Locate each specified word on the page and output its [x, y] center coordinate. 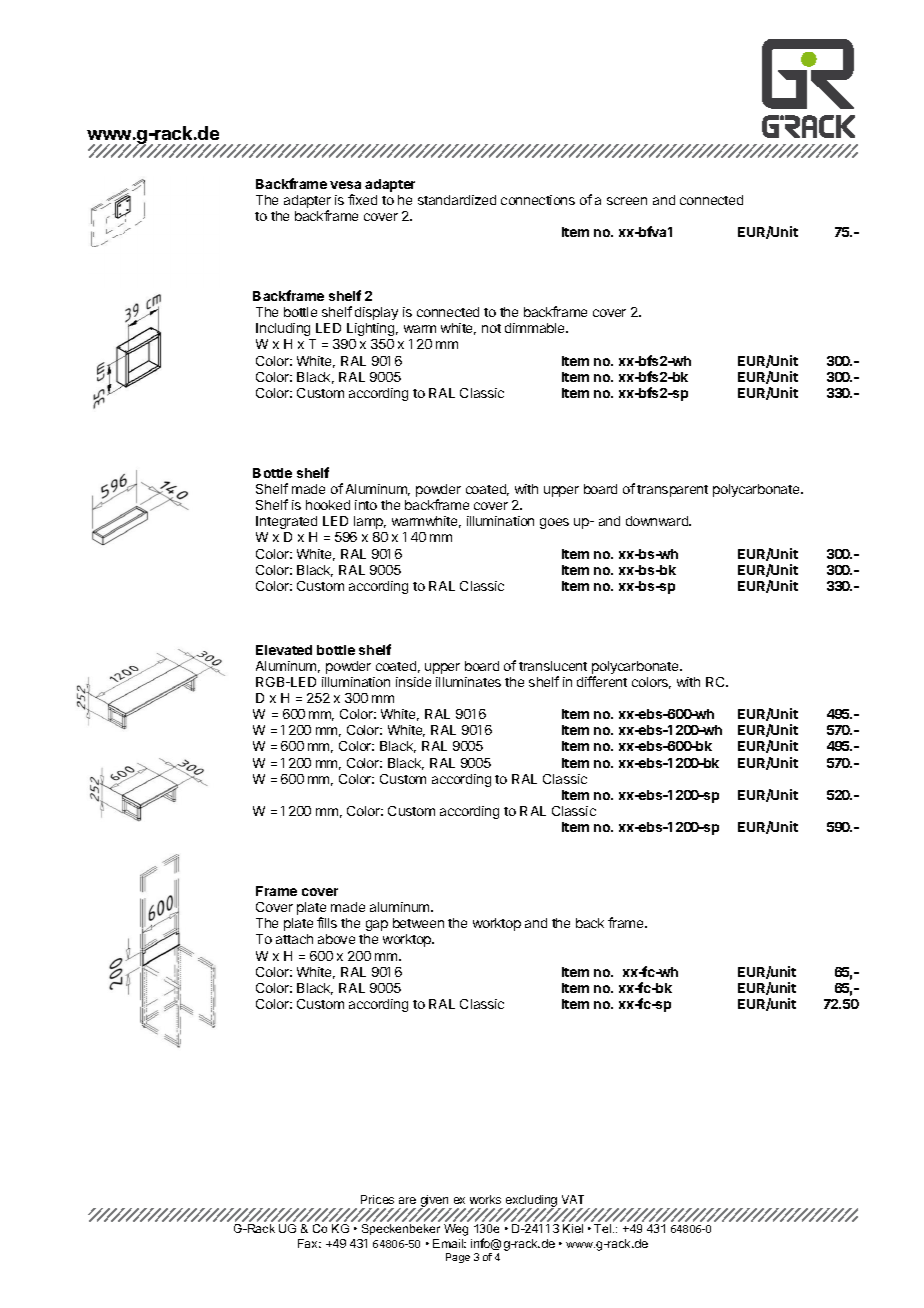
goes [554, 523]
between [418, 923]
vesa [345, 185]
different [602, 681]
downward [658, 521]
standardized [457, 200]
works [485, 1199]
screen [627, 201]
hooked [328, 505]
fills [327, 922]
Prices [377, 1199]
